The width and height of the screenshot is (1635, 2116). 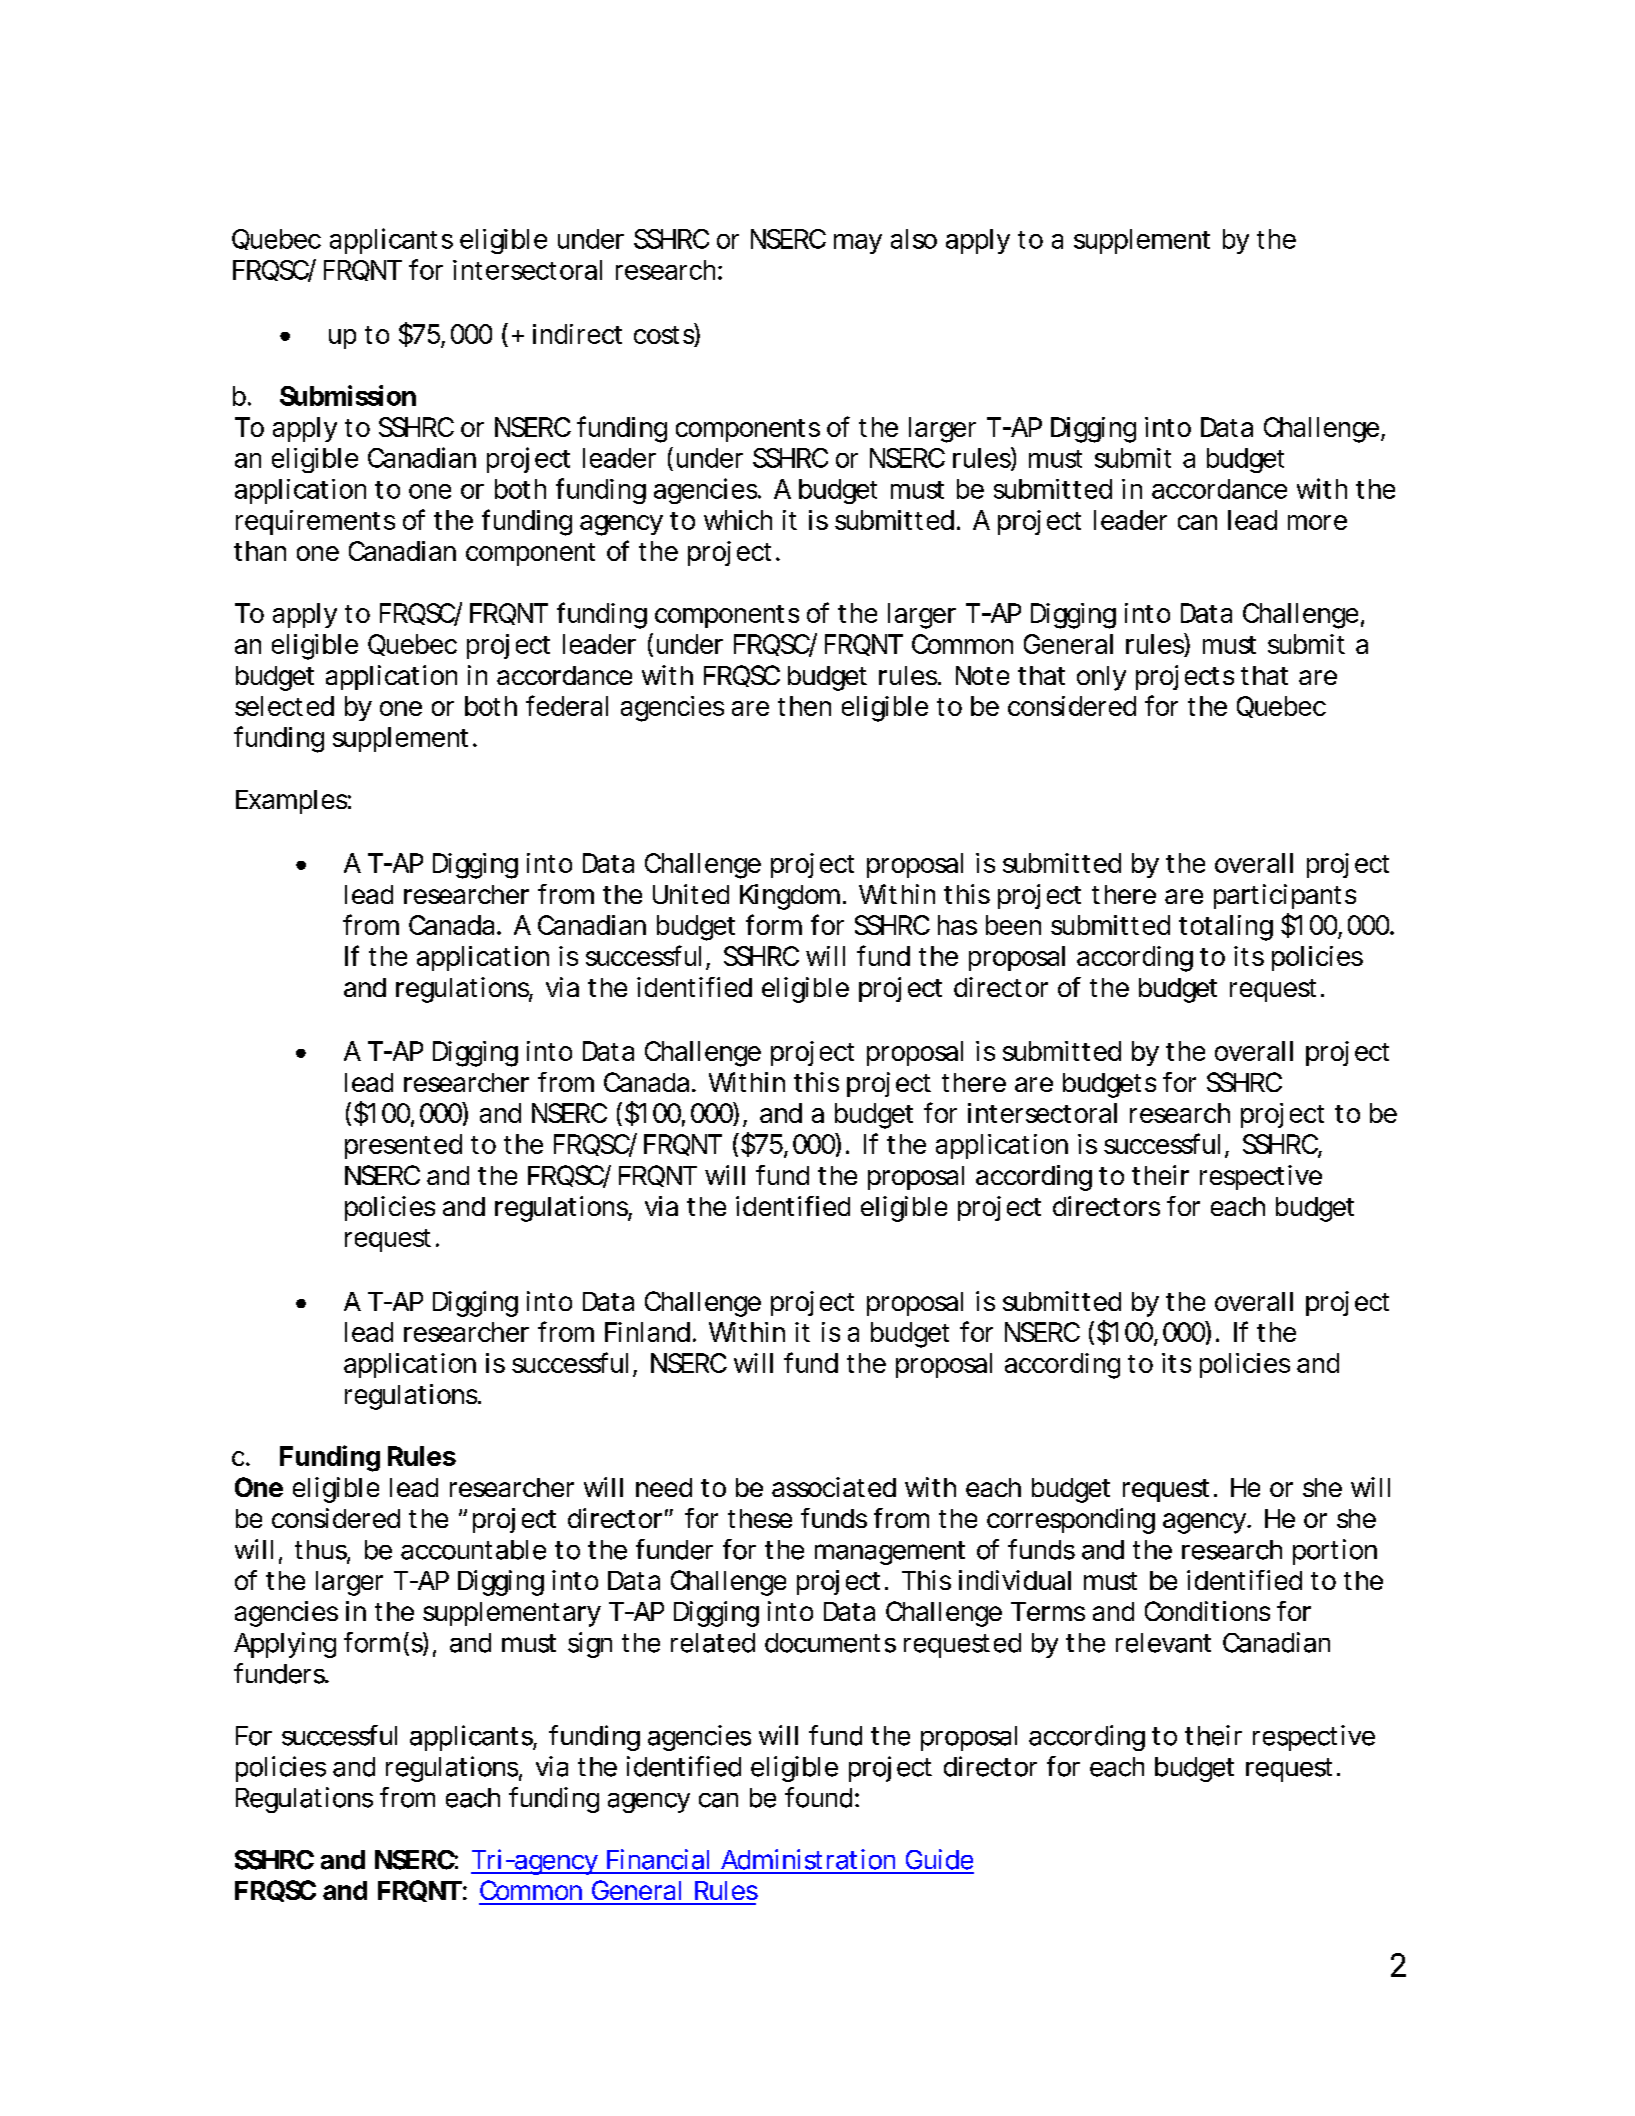 What do you see at coordinates (830, 1643) in the screenshot?
I see `documents` at bounding box center [830, 1643].
